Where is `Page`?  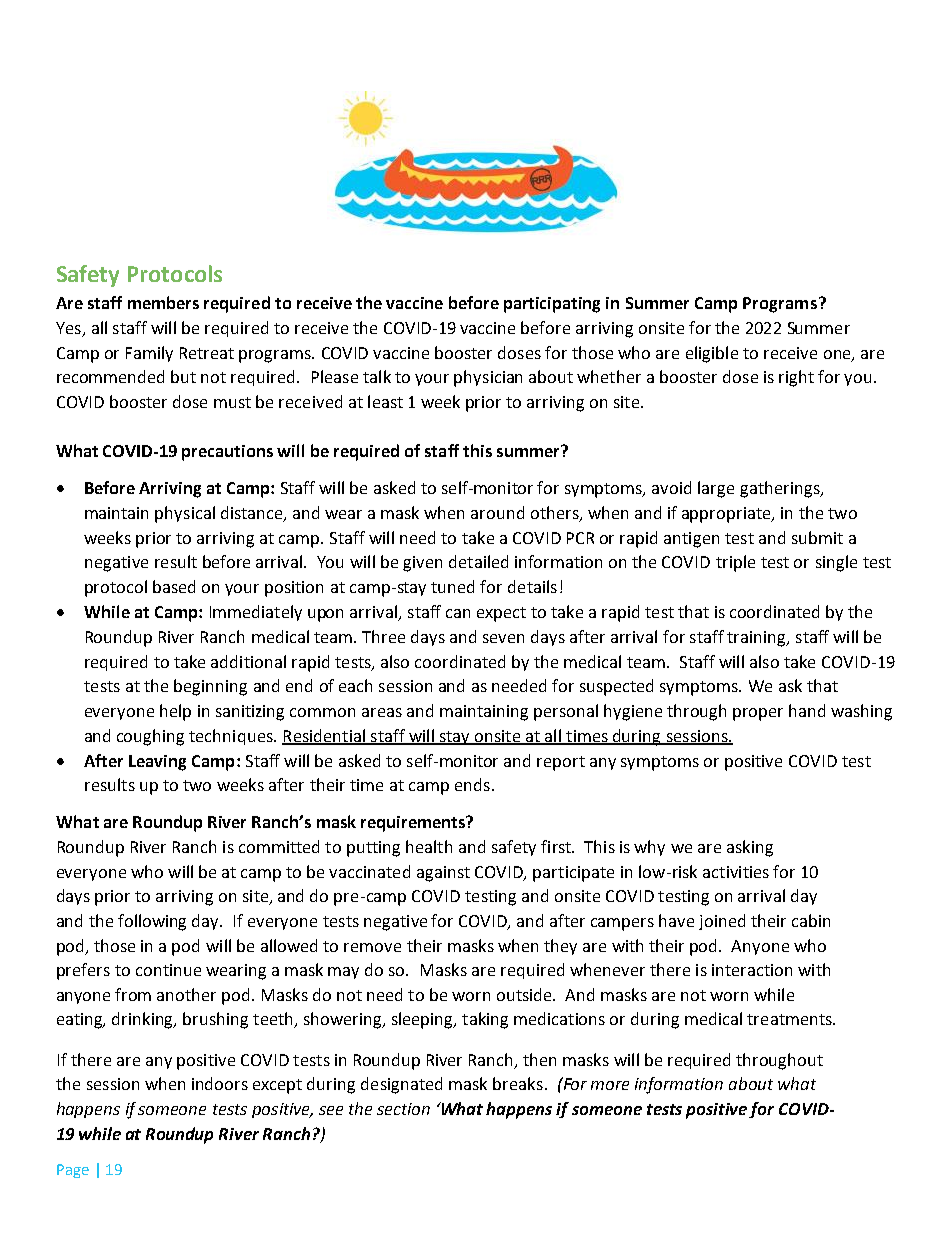 Page is located at coordinates (73, 1171).
